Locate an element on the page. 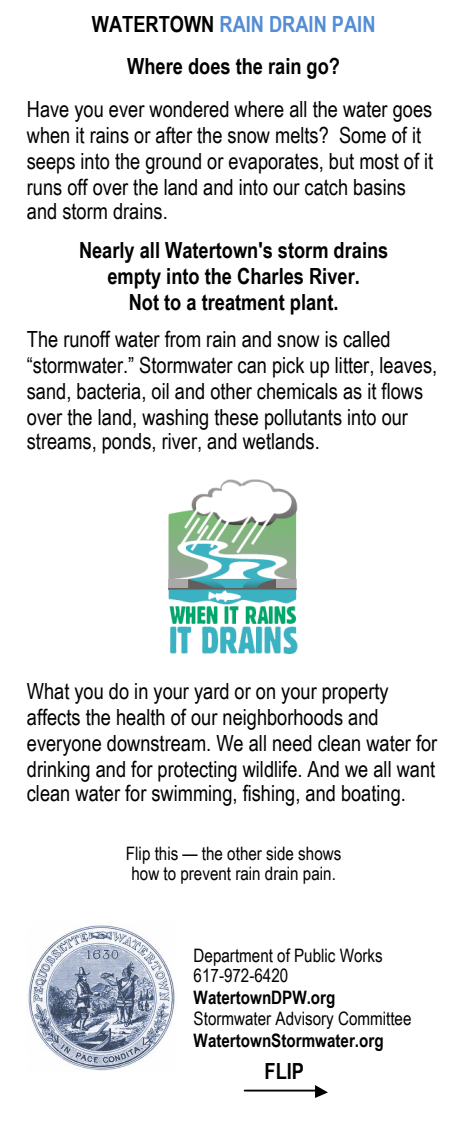 The width and height of the image is (467, 1134). property is located at coordinates (355, 693).
